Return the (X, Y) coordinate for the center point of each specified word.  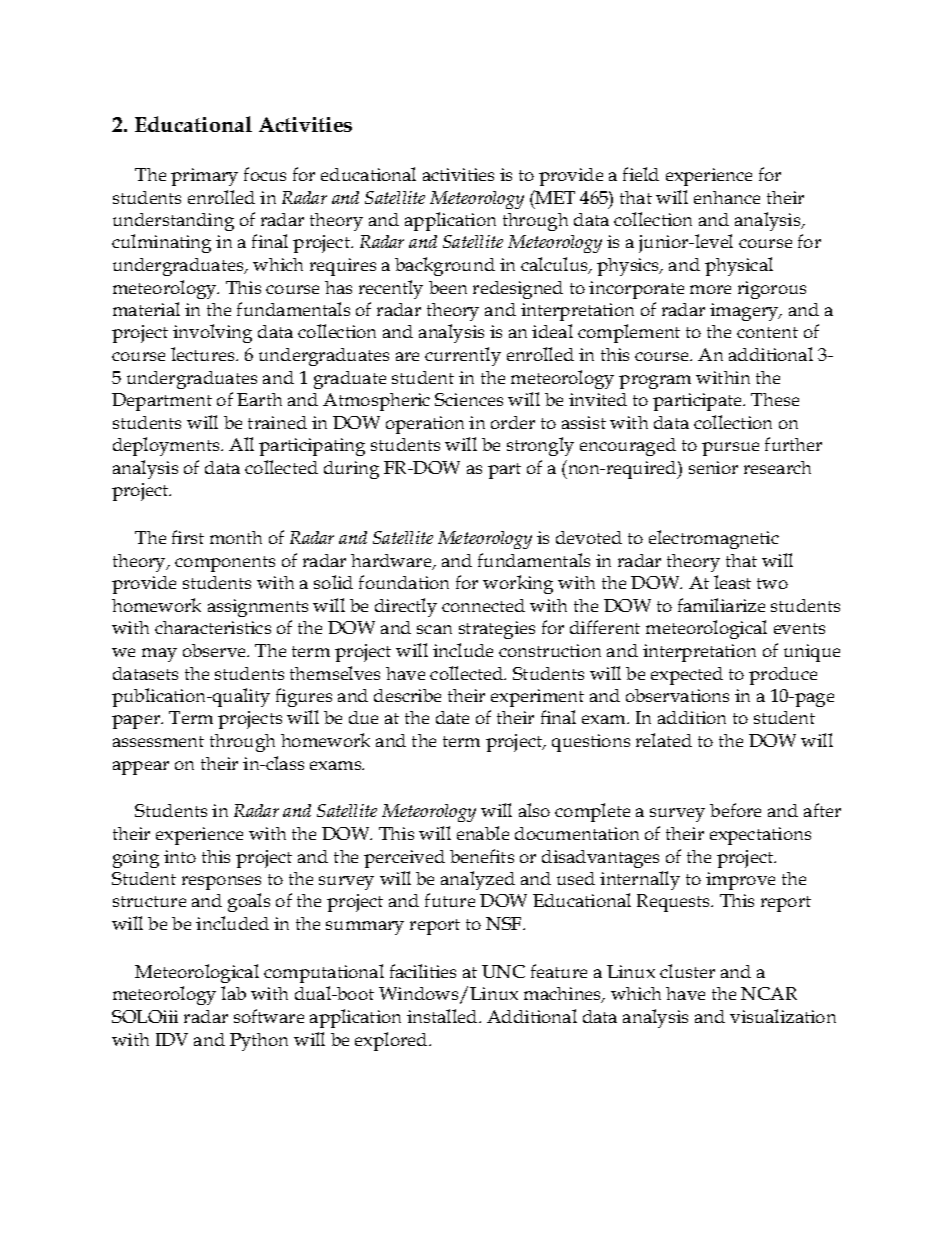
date (452, 717)
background (445, 266)
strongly (540, 446)
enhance (727, 197)
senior (713, 467)
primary (204, 177)
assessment (158, 741)
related (664, 740)
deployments (167, 446)
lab (233, 993)
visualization (783, 1016)
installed (443, 1016)
